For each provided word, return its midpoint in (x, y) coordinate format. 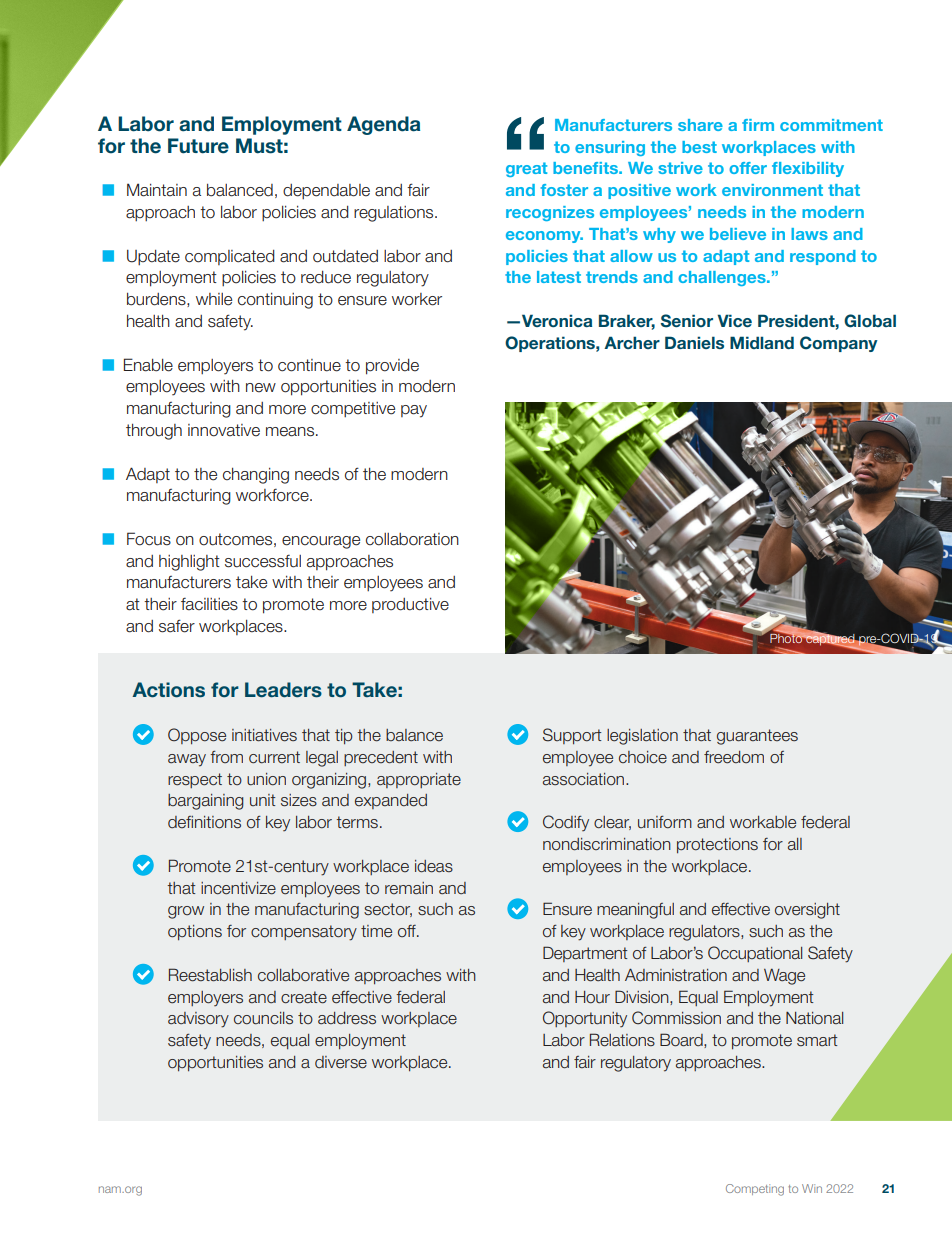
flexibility (808, 169)
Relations (622, 1040)
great (526, 169)
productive (410, 605)
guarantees (757, 737)
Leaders (283, 690)
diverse (341, 1062)
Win (812, 1188)
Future (198, 146)
